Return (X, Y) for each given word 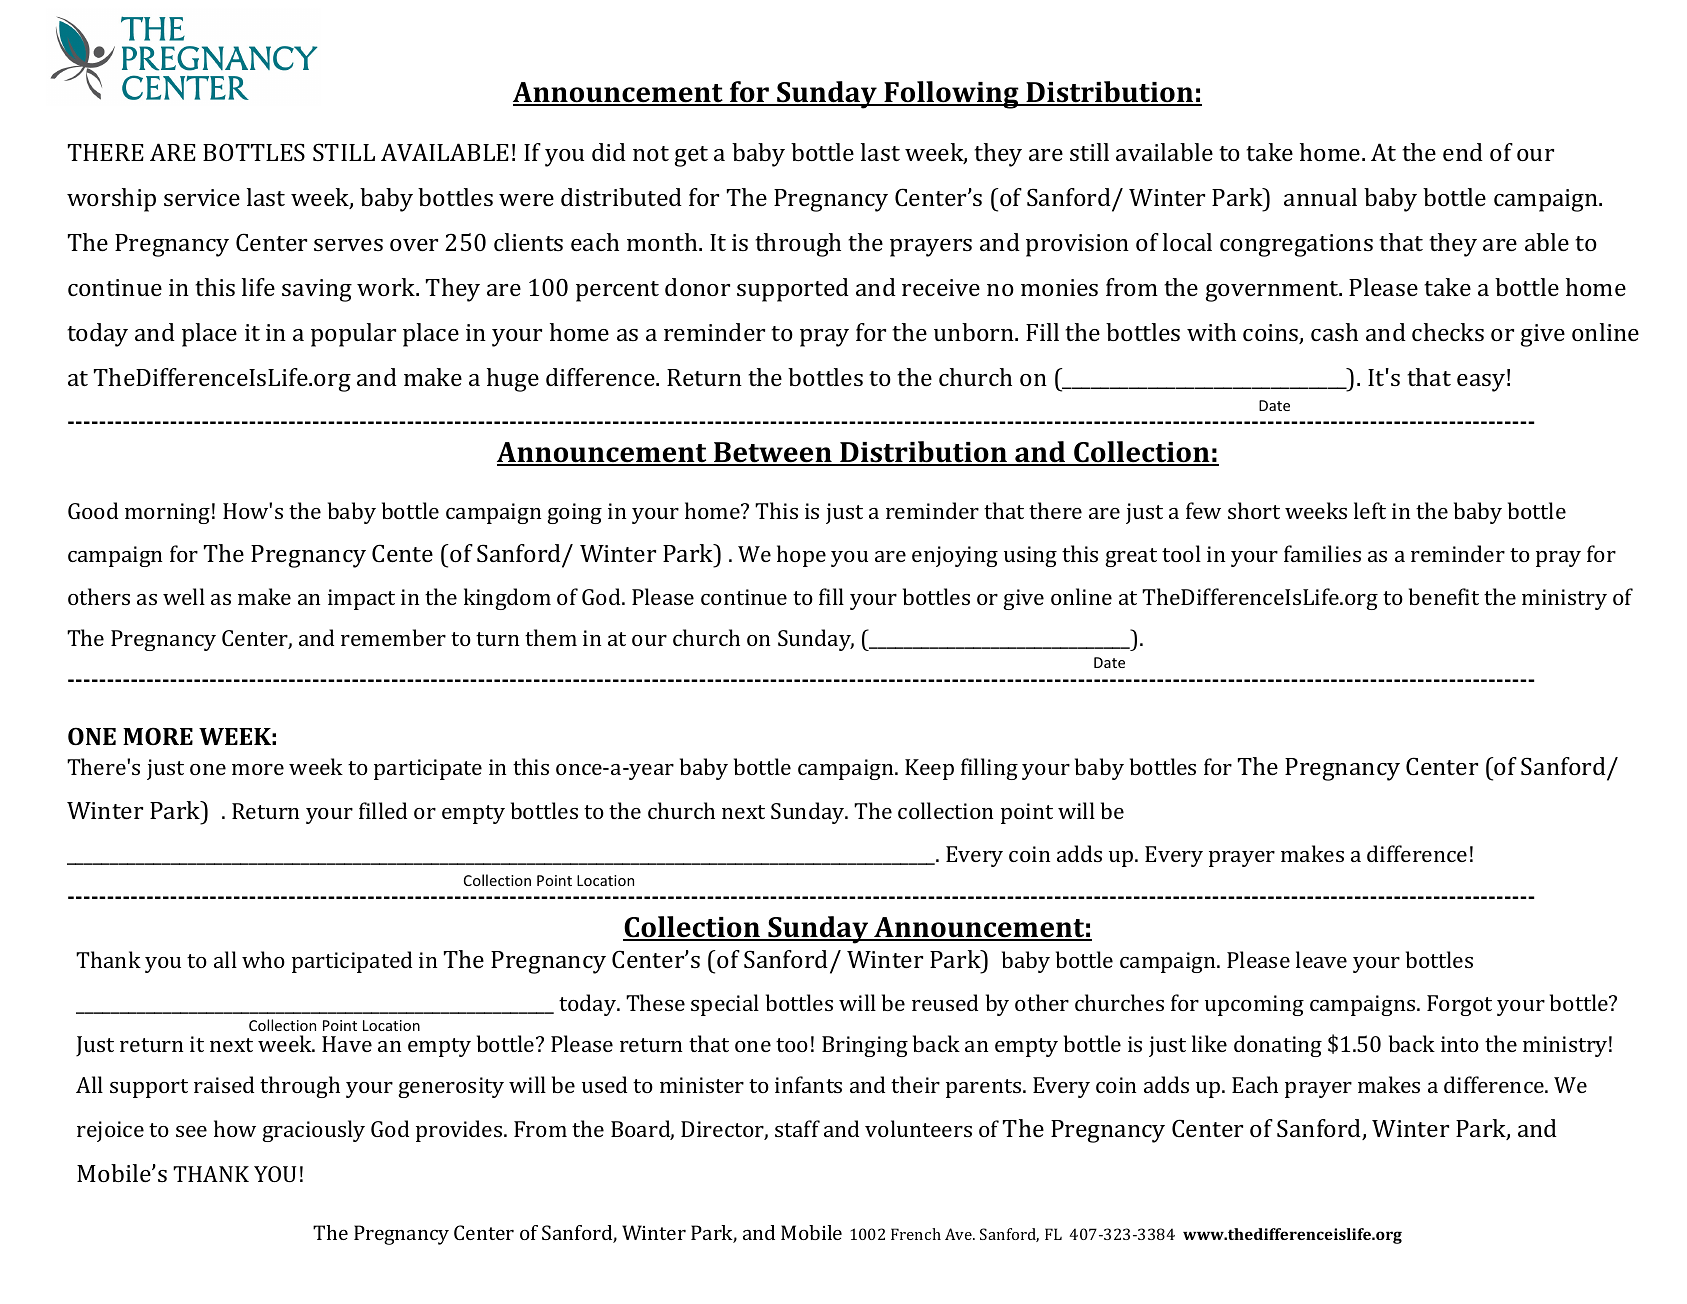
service (202, 197)
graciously (313, 1131)
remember (393, 637)
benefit (1444, 596)
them (551, 637)
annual (1320, 197)
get (691, 156)
